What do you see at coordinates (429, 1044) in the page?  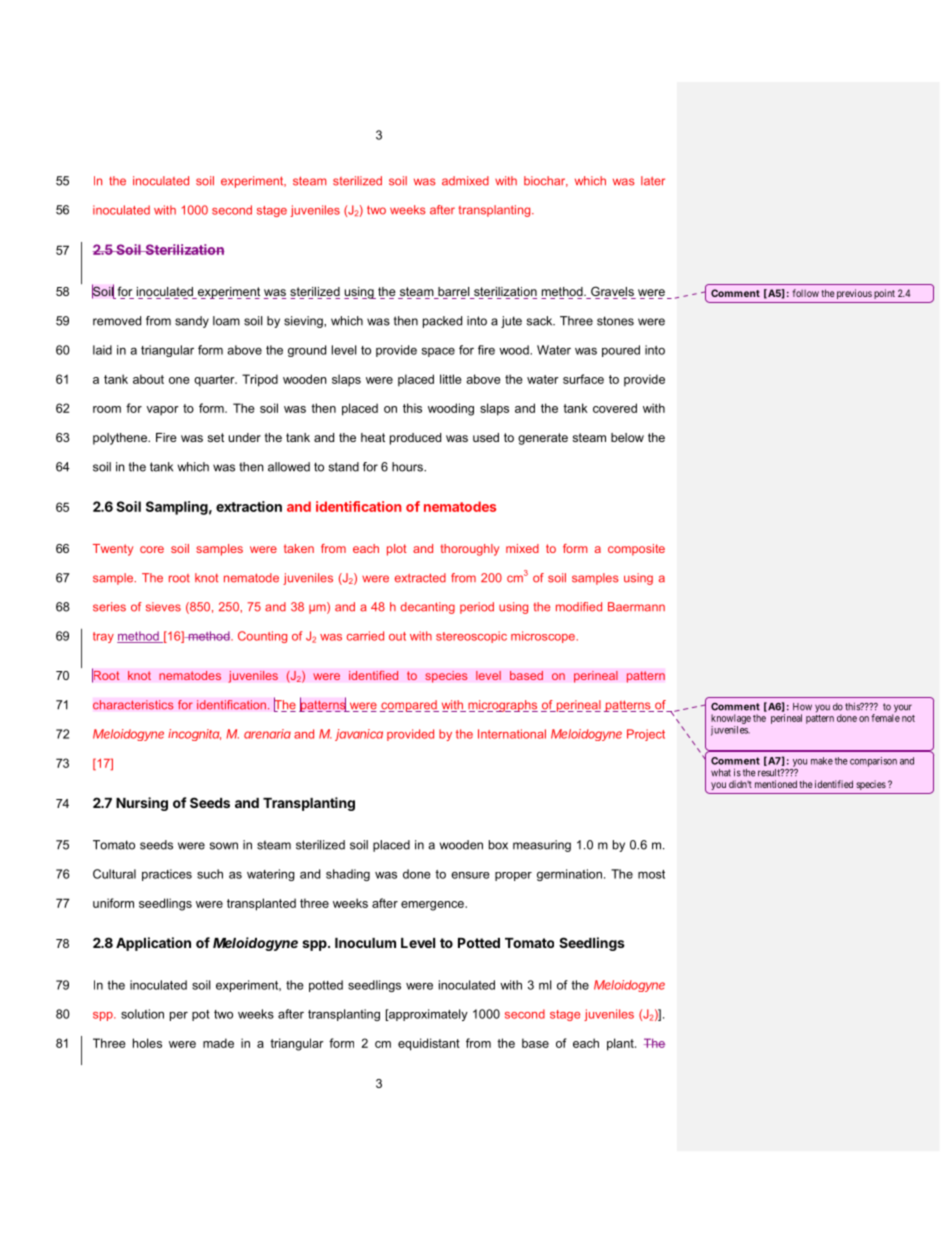 I see `equidistant` at bounding box center [429, 1044].
